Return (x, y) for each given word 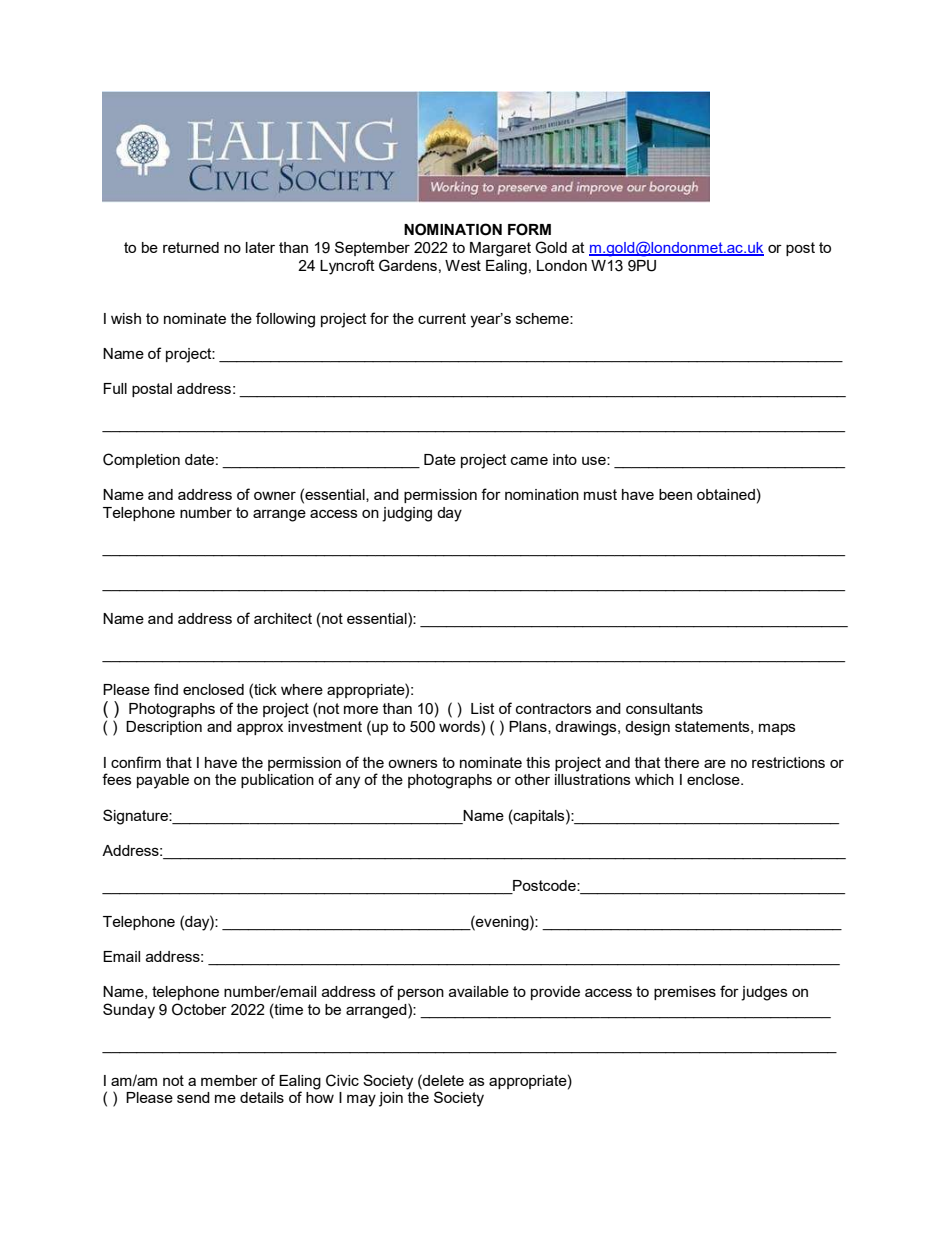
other (532, 779)
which (654, 779)
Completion (141, 460)
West (463, 265)
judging (407, 514)
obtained (726, 494)
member (229, 1080)
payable (163, 781)
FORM (529, 229)
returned (191, 247)
